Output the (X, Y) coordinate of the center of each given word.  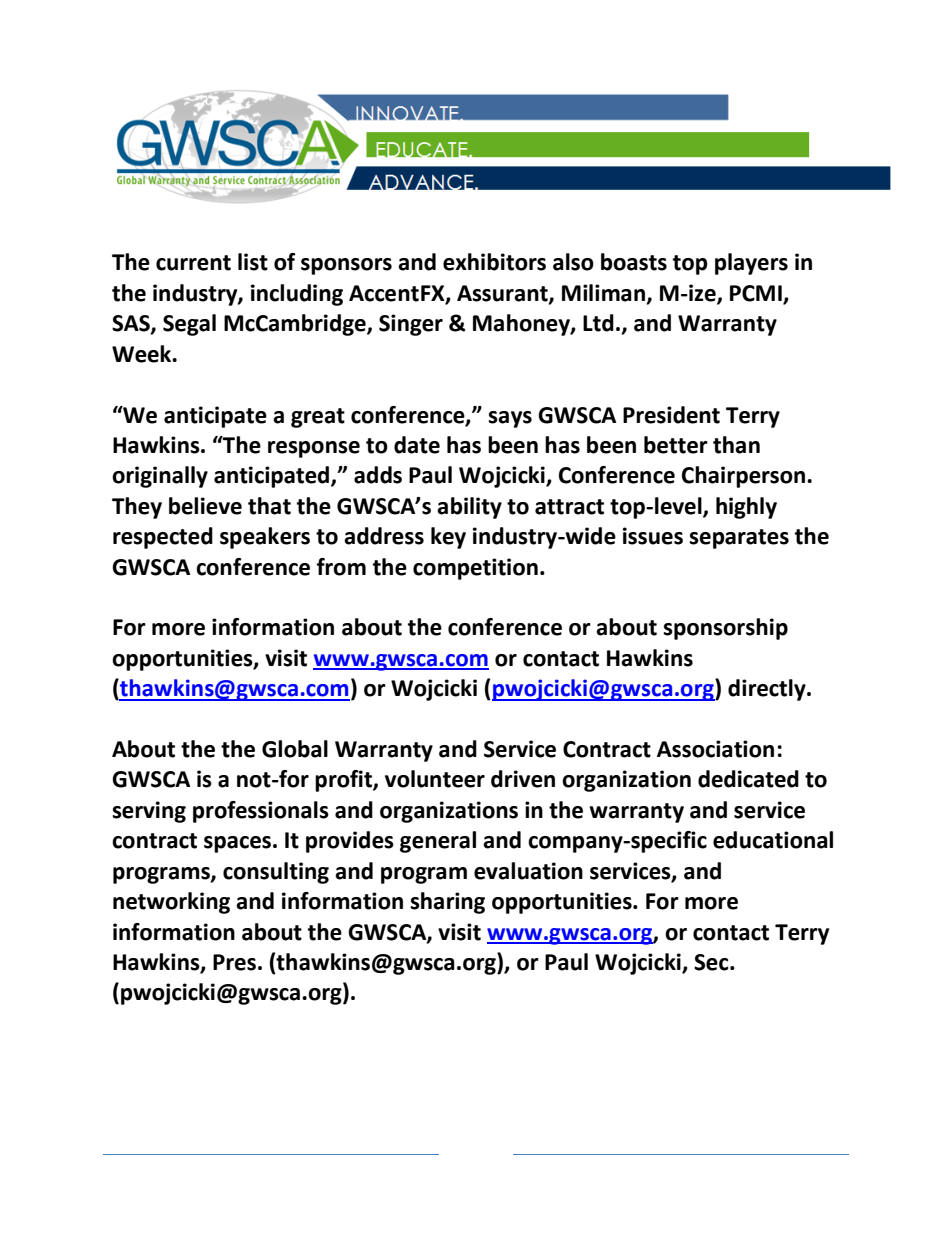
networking (171, 903)
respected (163, 538)
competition (475, 569)
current (193, 263)
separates (739, 539)
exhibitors (494, 262)
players (751, 264)
